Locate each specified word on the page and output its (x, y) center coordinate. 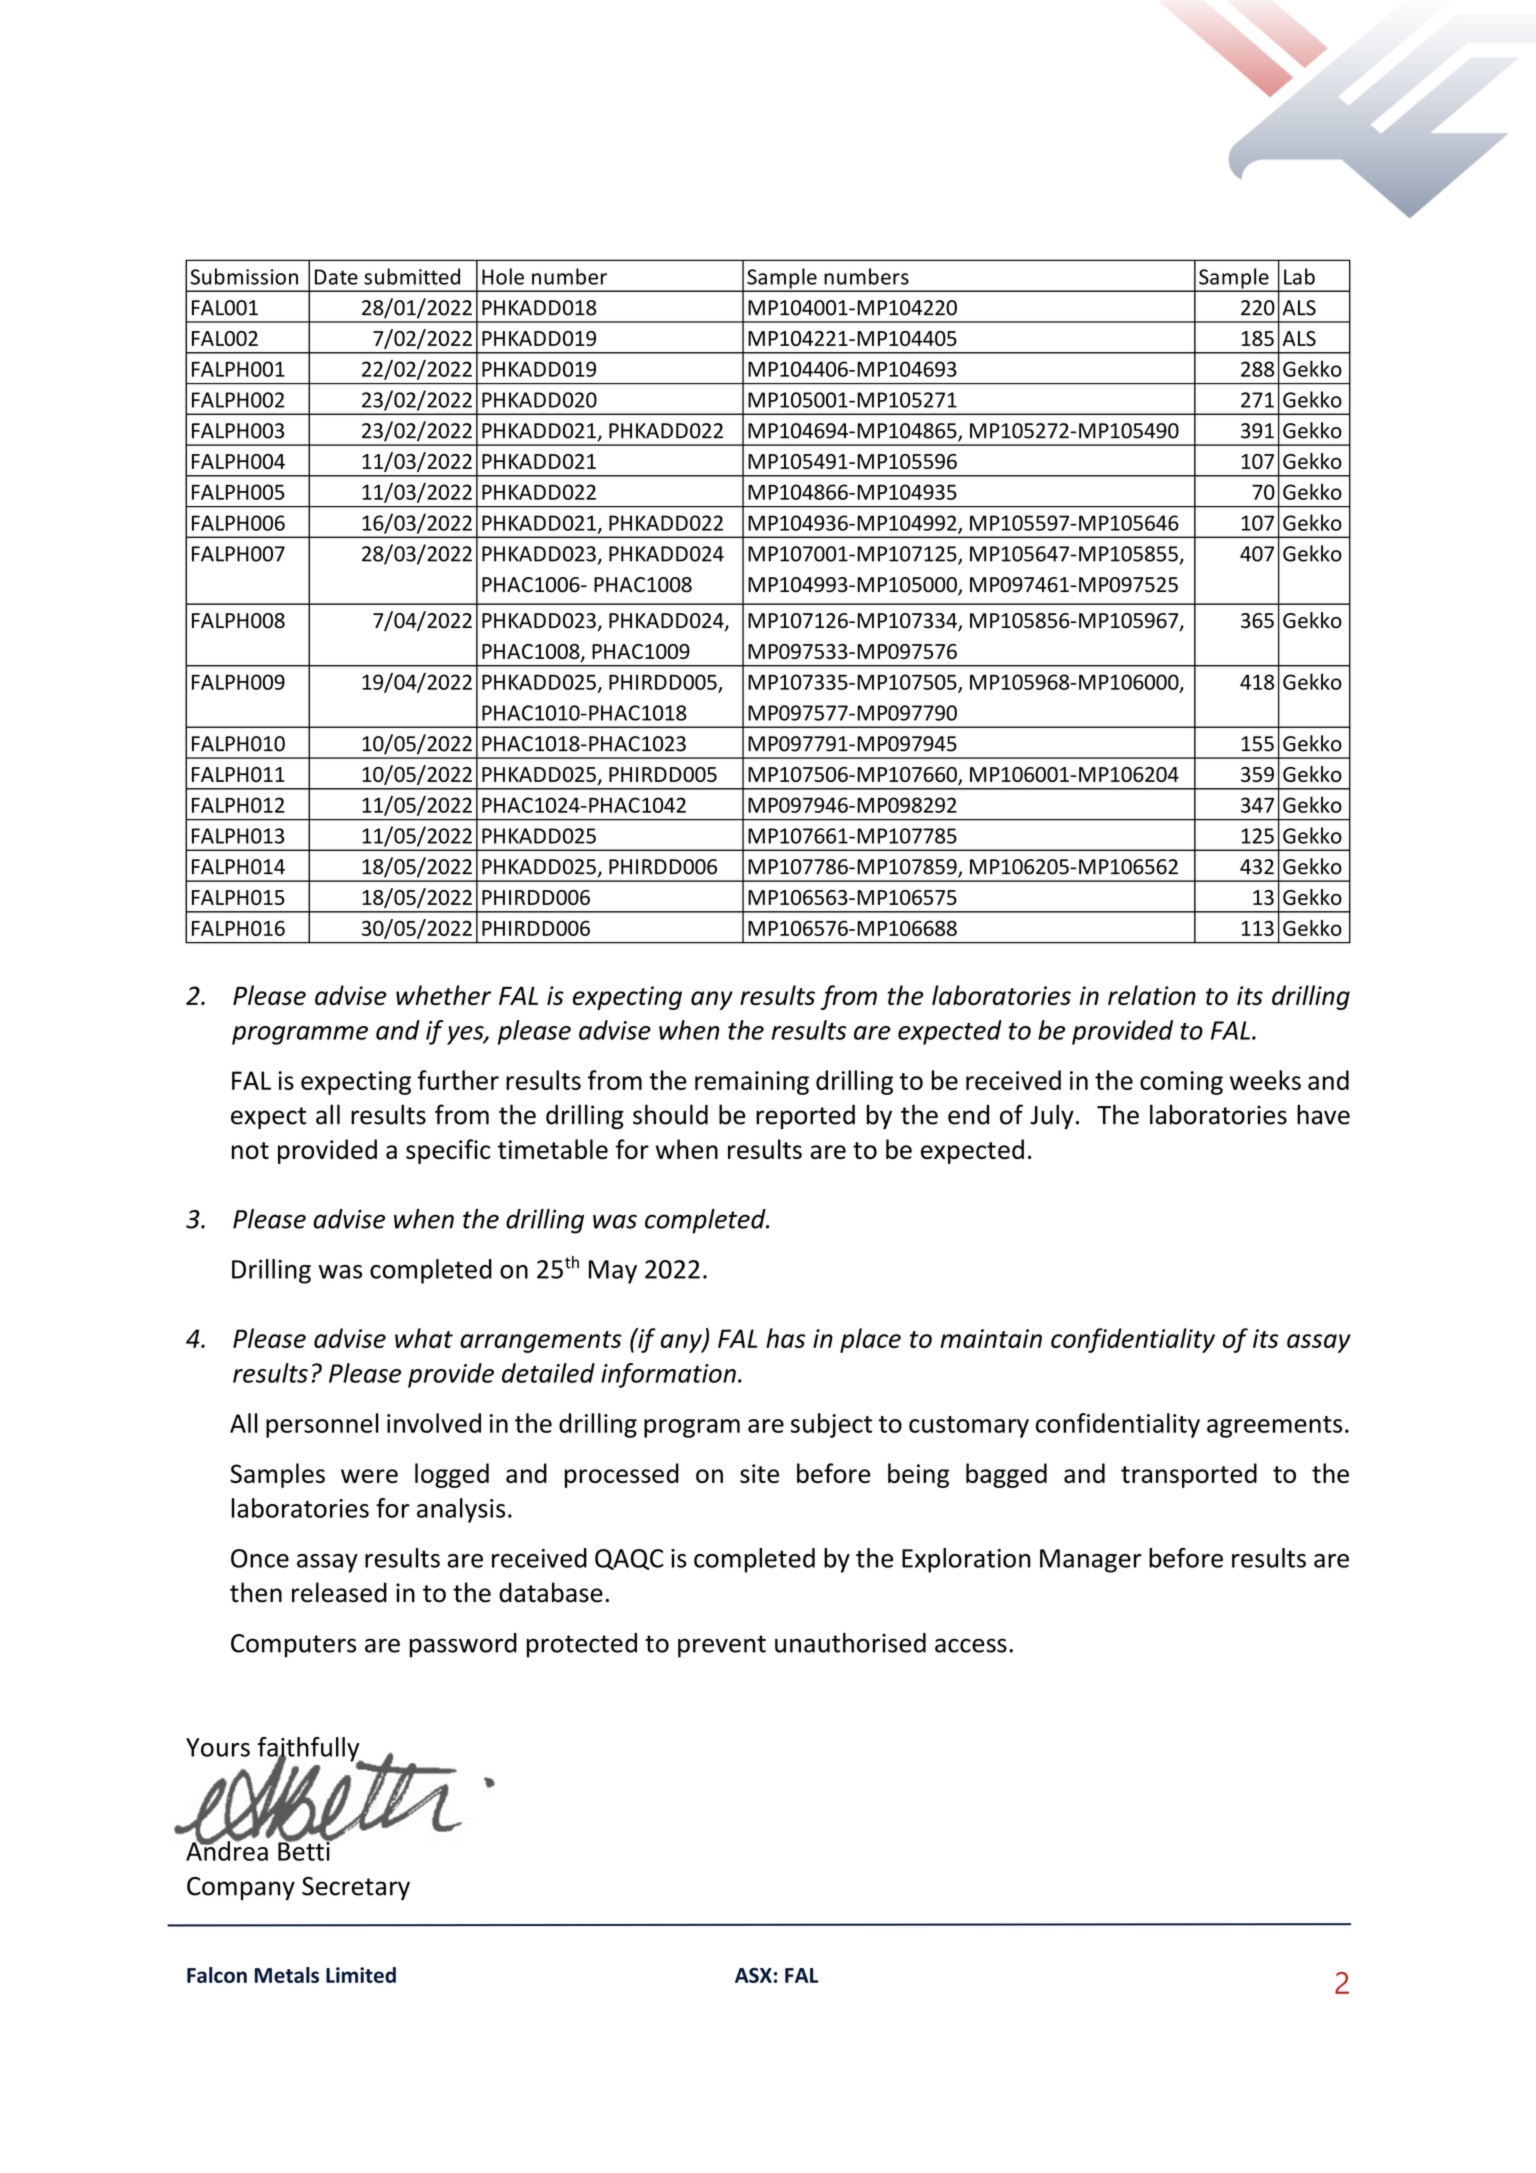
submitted (412, 276)
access (971, 1645)
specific (448, 1151)
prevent (722, 1646)
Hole (503, 276)
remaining (752, 1083)
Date (336, 277)
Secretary (356, 1889)
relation (1152, 995)
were (369, 1476)
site (759, 1473)
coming (1181, 1083)
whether (443, 995)
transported (1189, 1475)
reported (805, 1116)
